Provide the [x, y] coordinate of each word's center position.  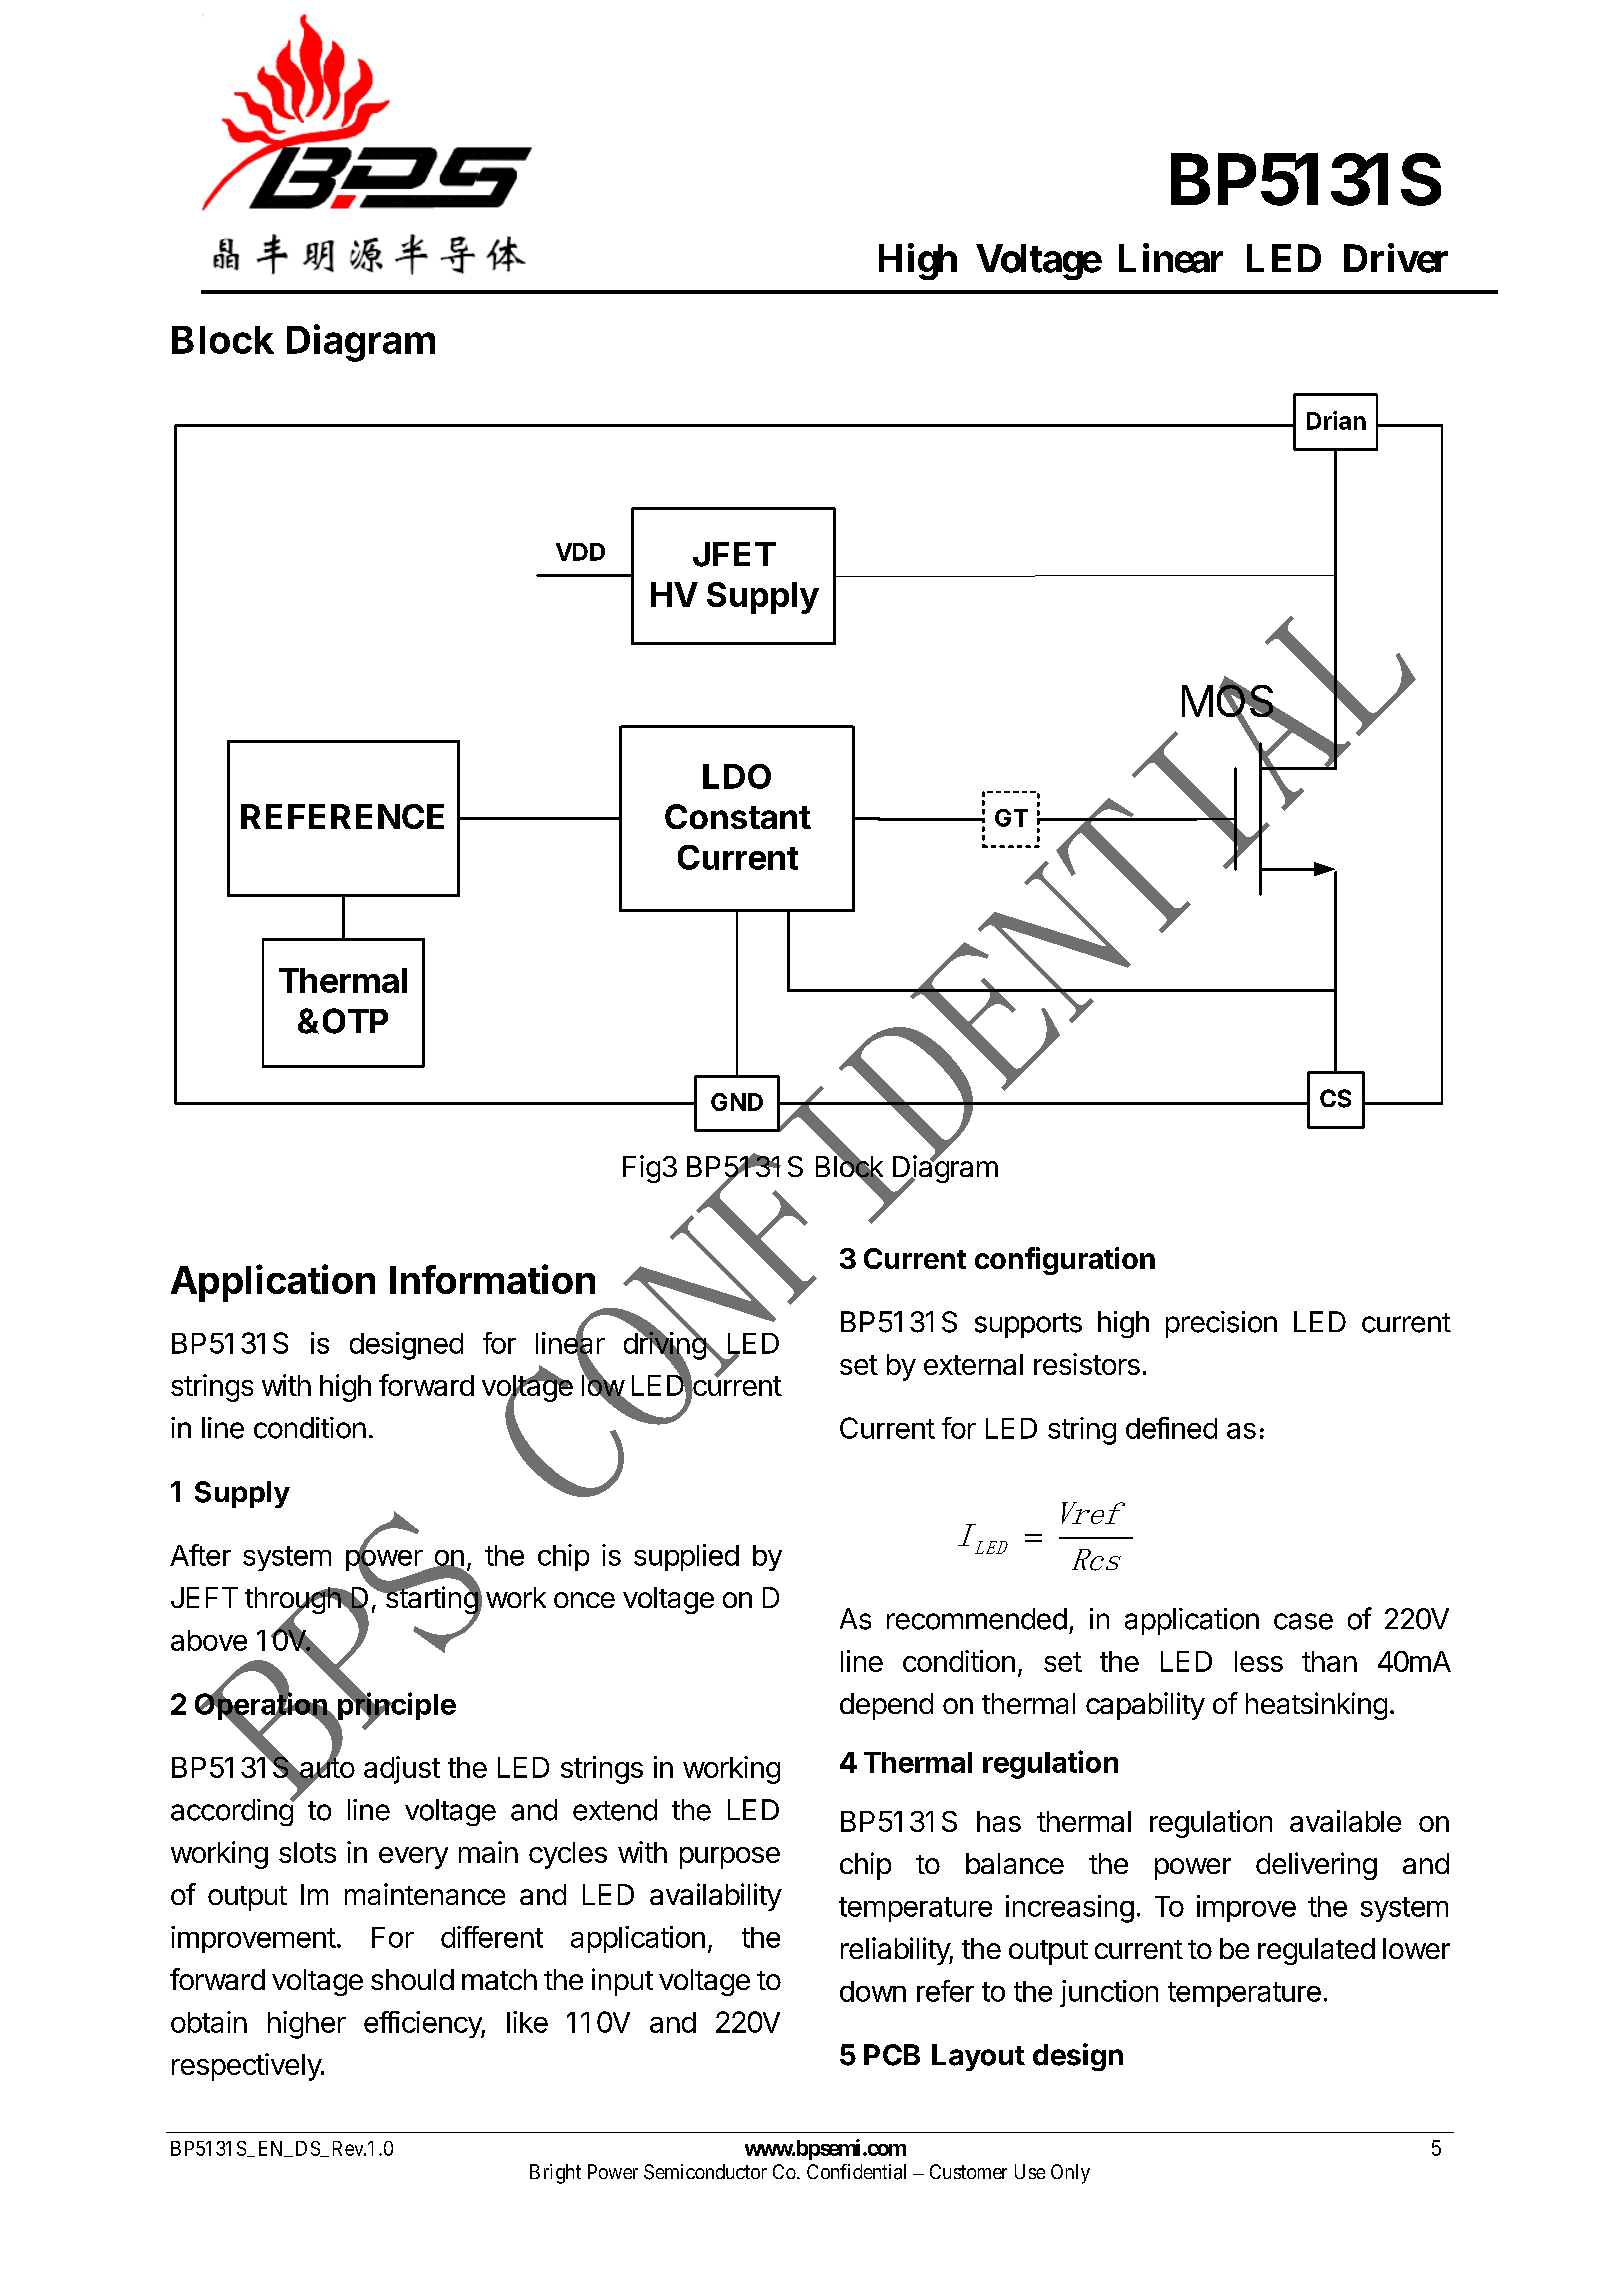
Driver [1396, 258]
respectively [247, 2067]
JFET [734, 554]
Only [1070, 2174]
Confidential [856, 2172]
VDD [580, 552]
